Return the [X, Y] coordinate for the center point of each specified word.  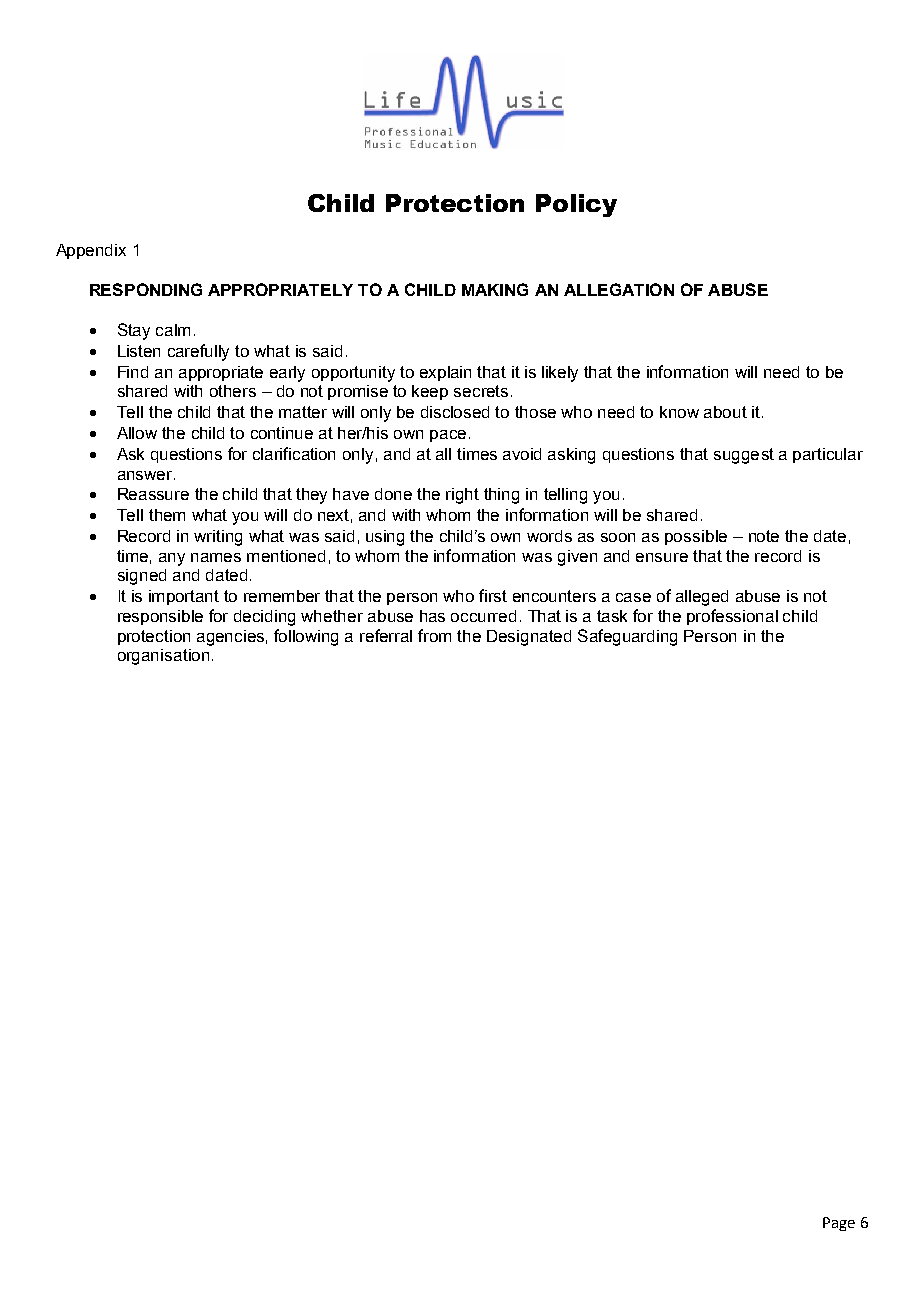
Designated [529, 638]
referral [386, 635]
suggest [744, 456]
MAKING [495, 289]
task [612, 616]
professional [732, 617]
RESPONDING [146, 289]
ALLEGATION [619, 289]
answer [146, 475]
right [462, 496]
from [434, 635]
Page [839, 1224]
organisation [163, 657]
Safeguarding [627, 637]
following [306, 637]
